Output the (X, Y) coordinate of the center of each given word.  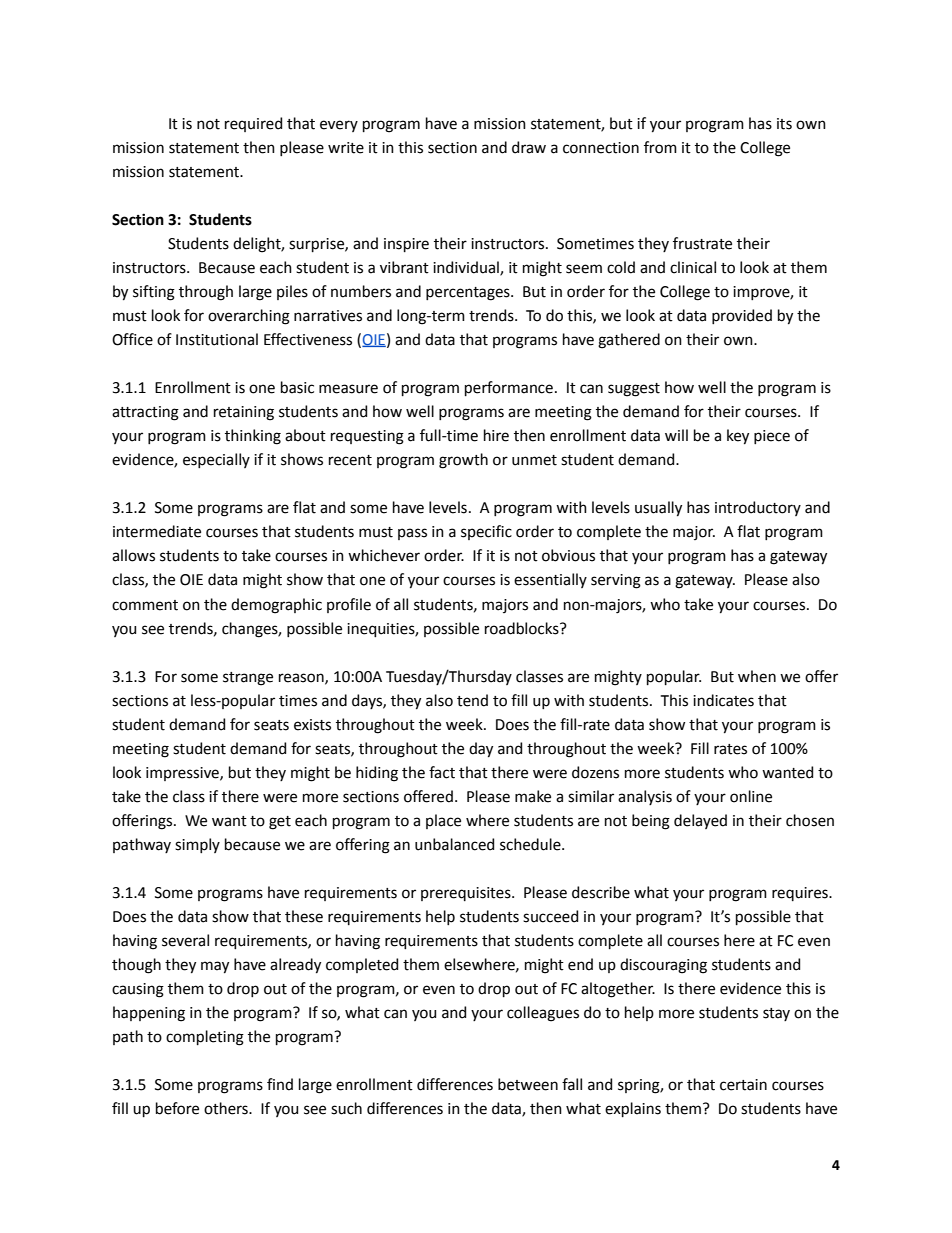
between (528, 1084)
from (660, 147)
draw (529, 147)
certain (743, 1085)
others (227, 1108)
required (253, 124)
